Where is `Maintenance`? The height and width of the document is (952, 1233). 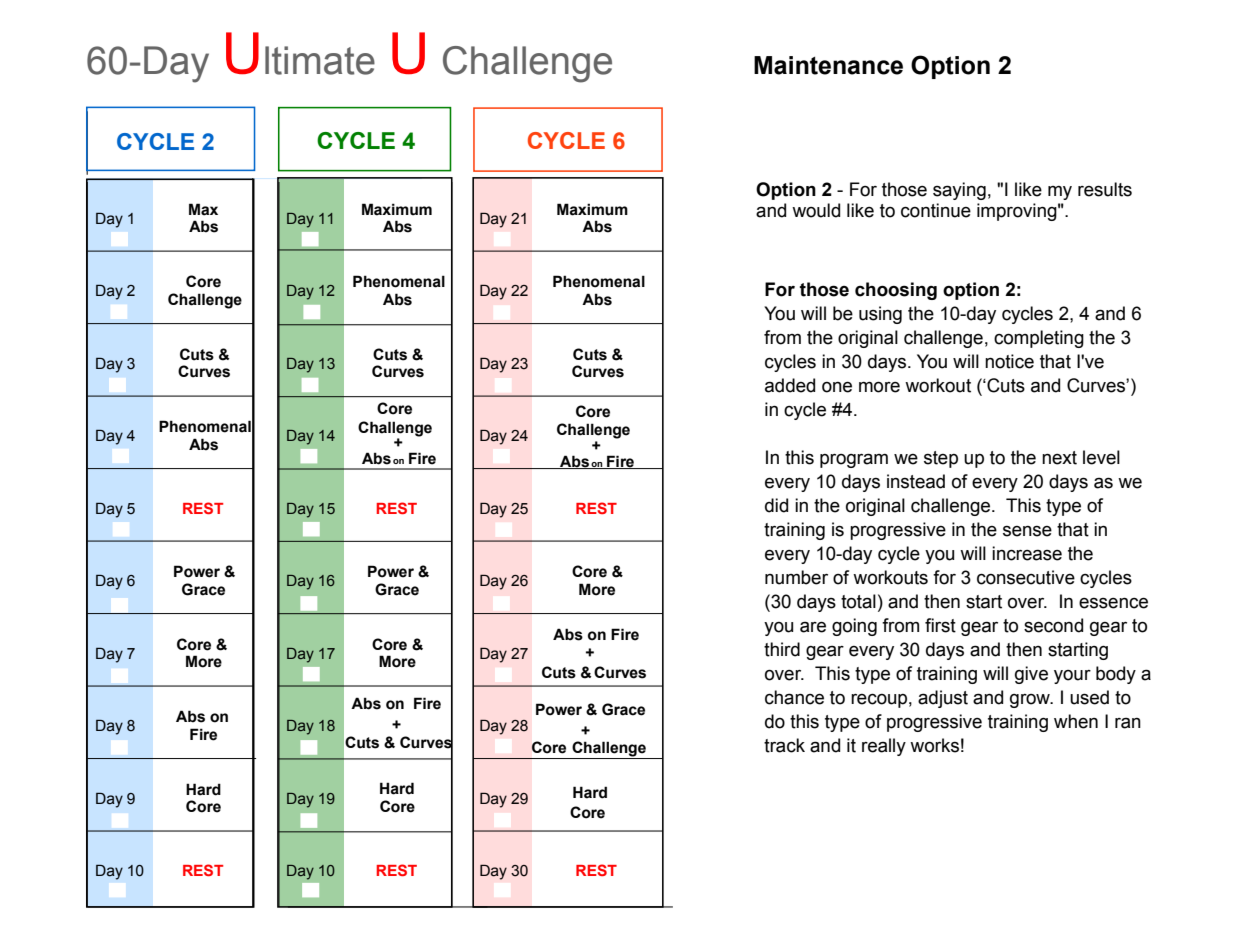 Maintenance is located at coordinates (828, 65).
